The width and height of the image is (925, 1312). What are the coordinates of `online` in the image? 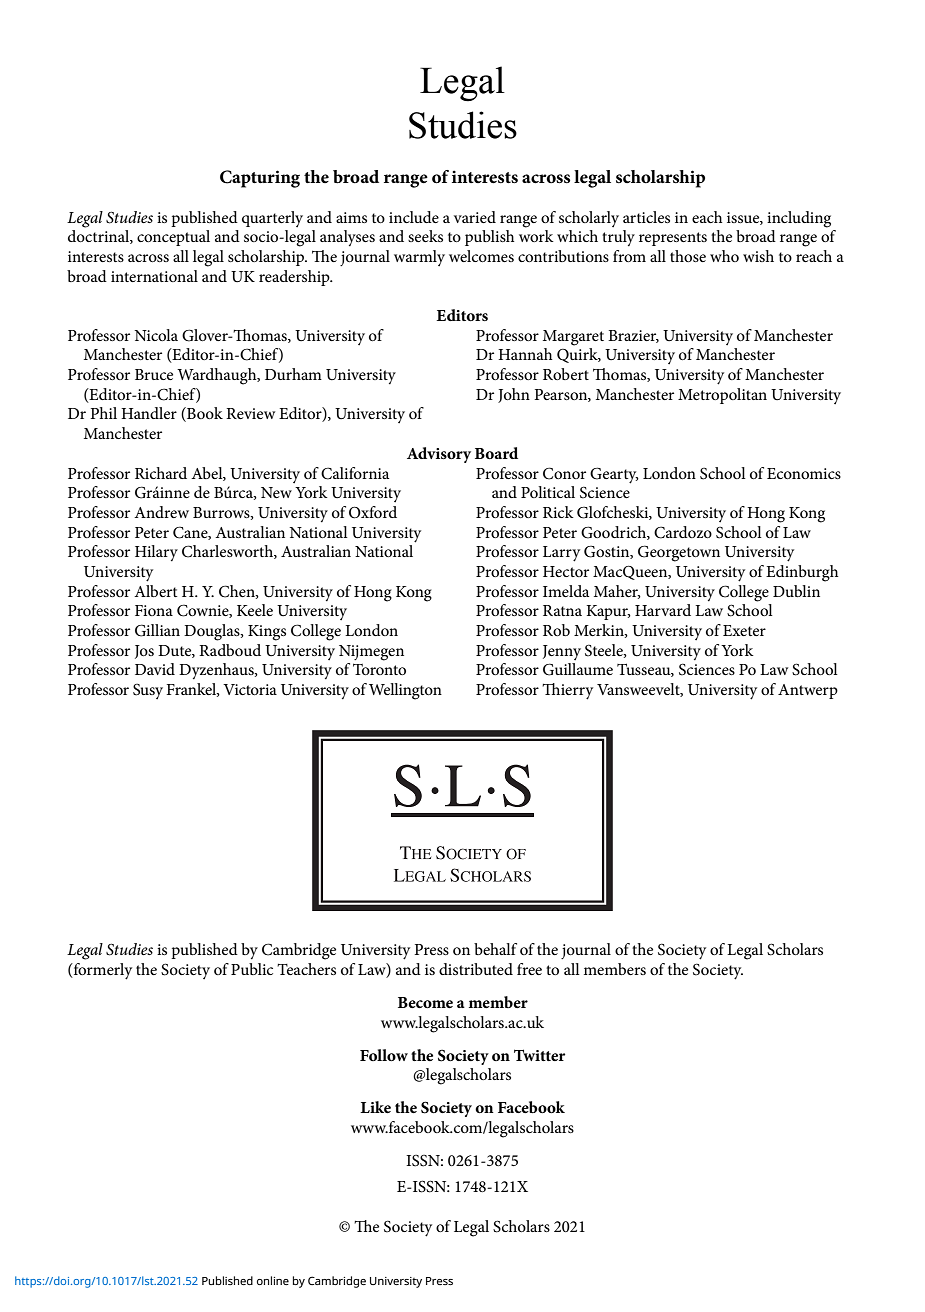 It's located at (273, 1280).
